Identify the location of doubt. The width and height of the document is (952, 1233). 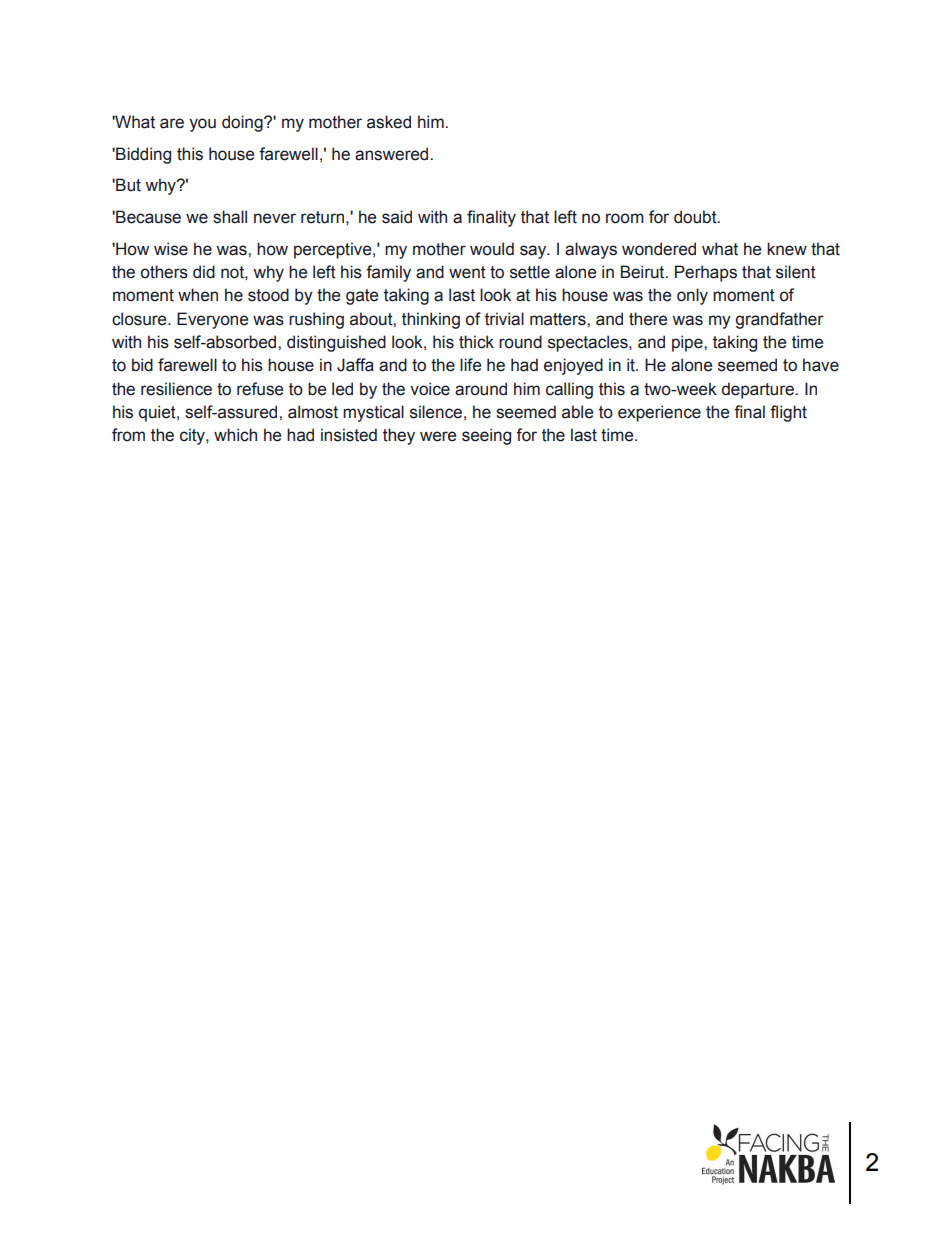
(696, 217).
